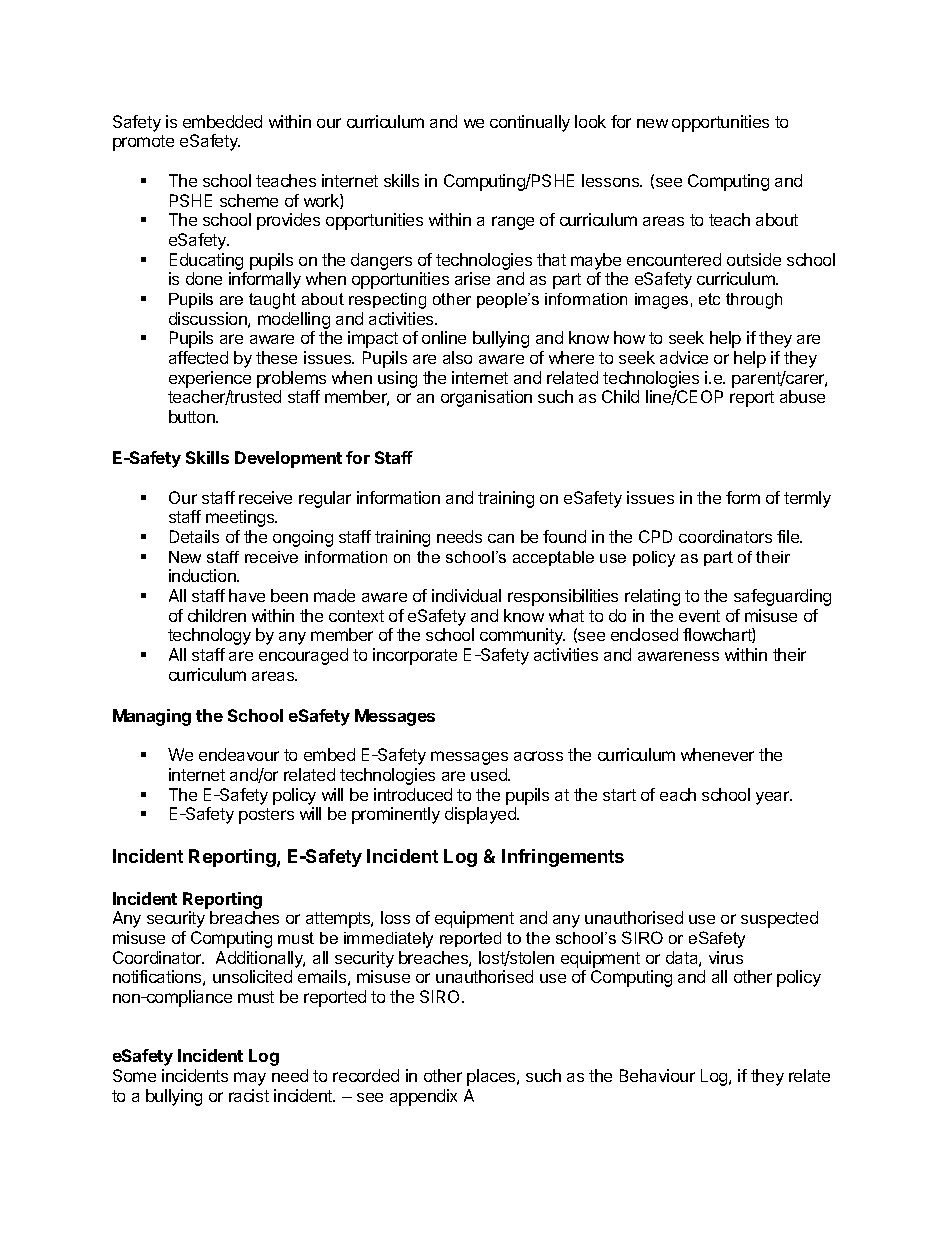 This image has width=952, height=1233. Describe the element at coordinates (466, 595) in the image. I see `individual` at that location.
